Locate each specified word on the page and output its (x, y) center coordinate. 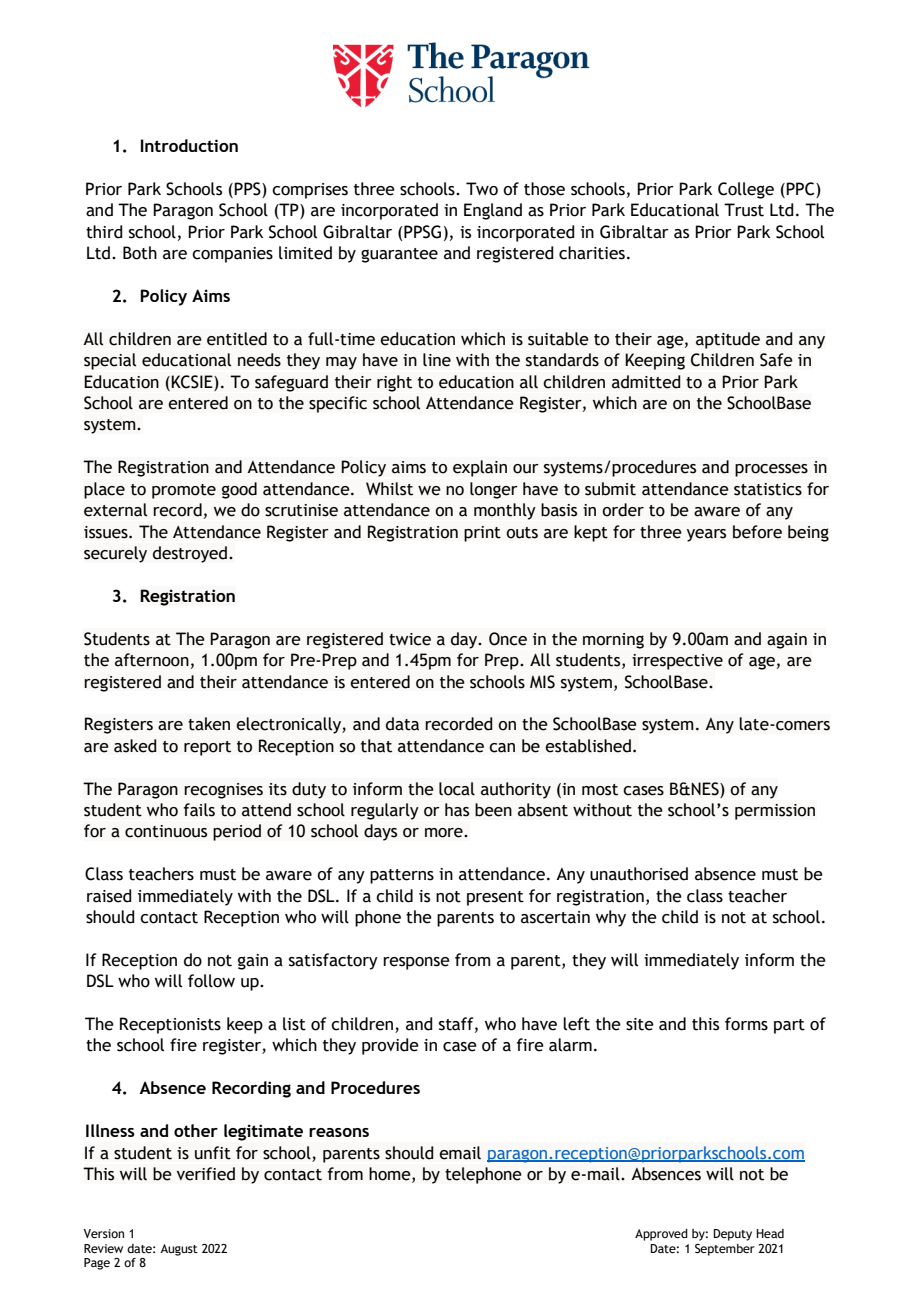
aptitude (728, 340)
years (706, 535)
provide (390, 1046)
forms (746, 1024)
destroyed (190, 554)
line (437, 360)
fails (199, 810)
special (110, 361)
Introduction (189, 145)
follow (211, 981)
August (179, 1250)
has (457, 810)
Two (482, 189)
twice (410, 639)
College (746, 190)
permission (775, 812)
